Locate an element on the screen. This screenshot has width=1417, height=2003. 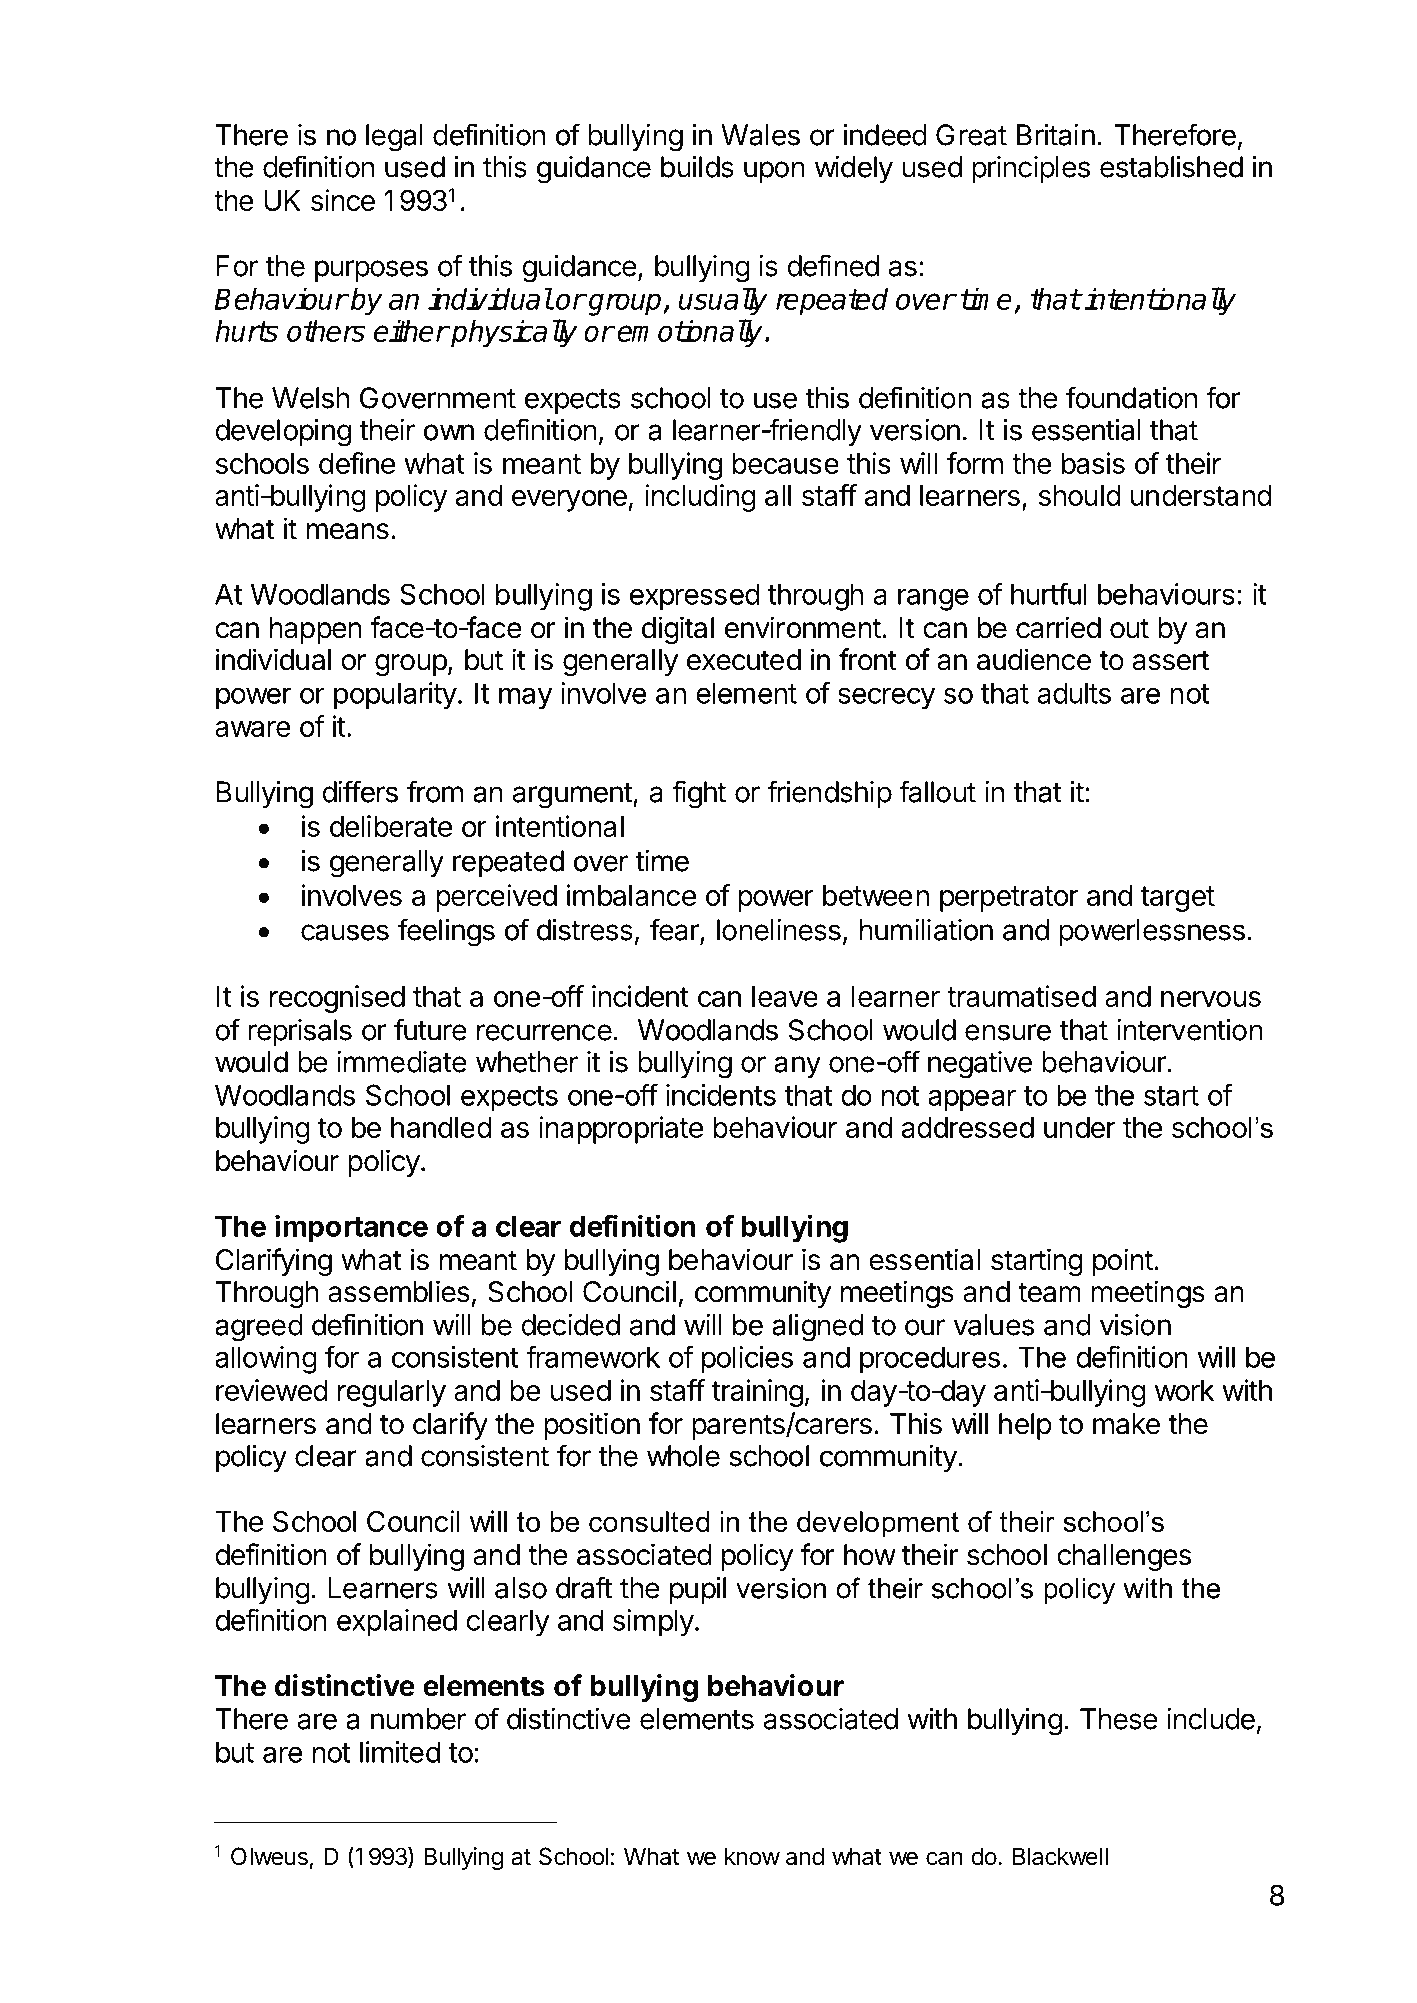
traumatised is located at coordinates (1021, 996).
